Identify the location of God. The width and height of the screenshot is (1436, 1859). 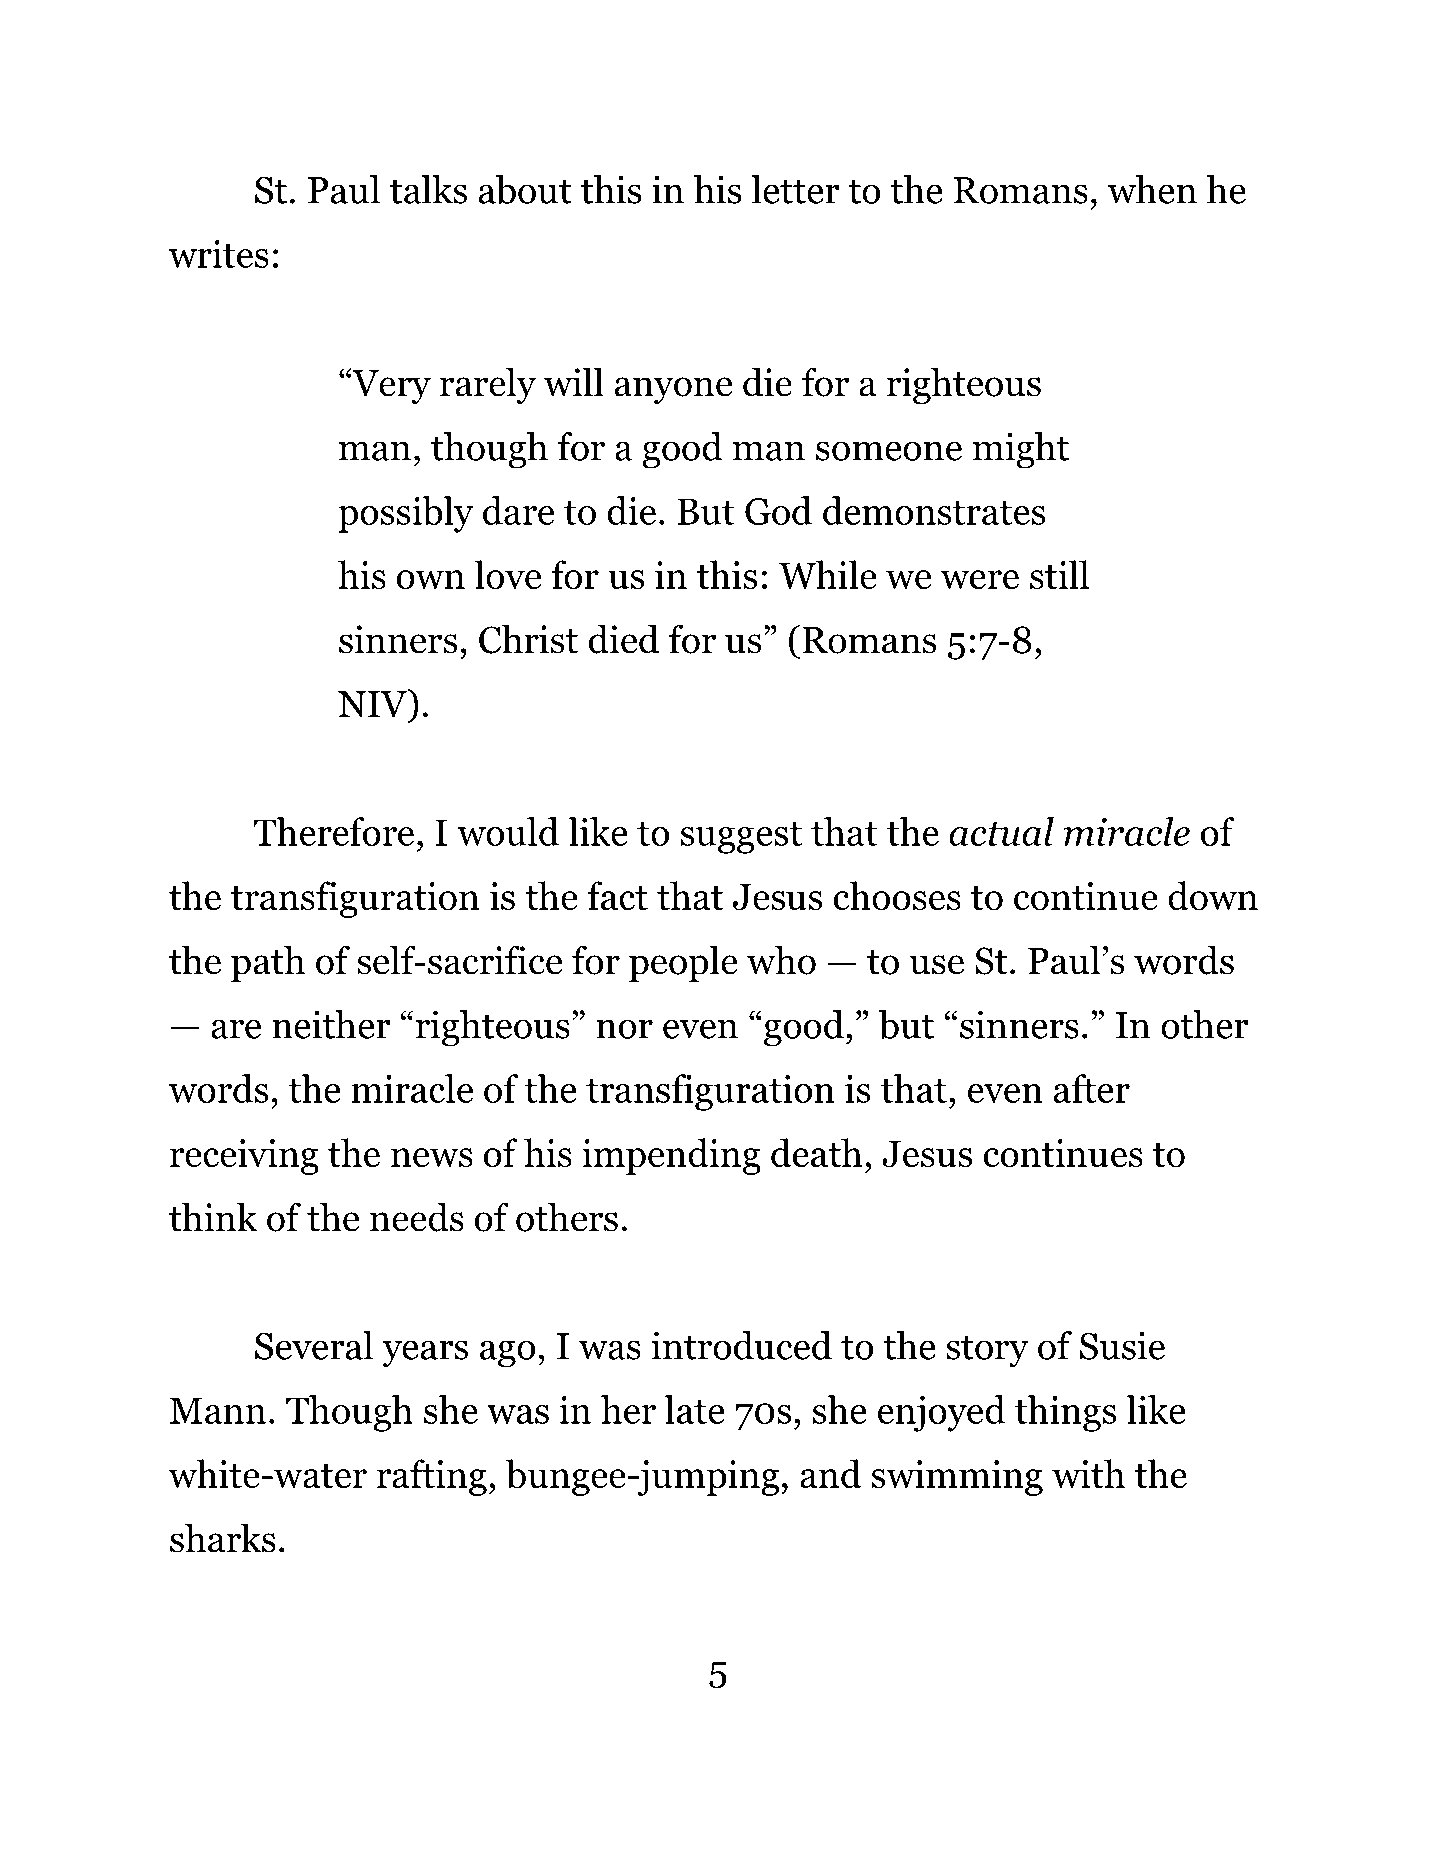
(778, 510).
